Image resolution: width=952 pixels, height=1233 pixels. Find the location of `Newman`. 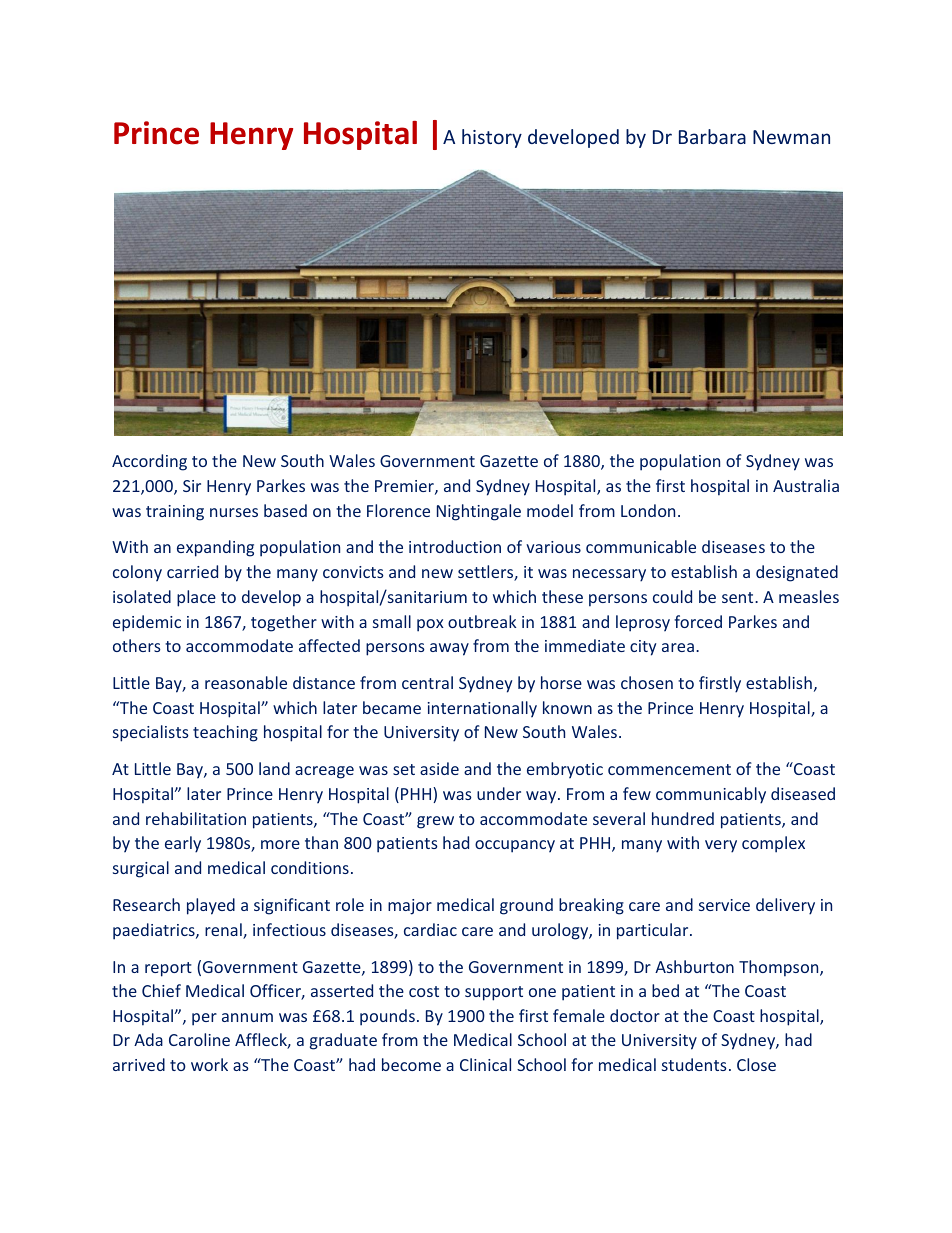

Newman is located at coordinates (791, 137).
